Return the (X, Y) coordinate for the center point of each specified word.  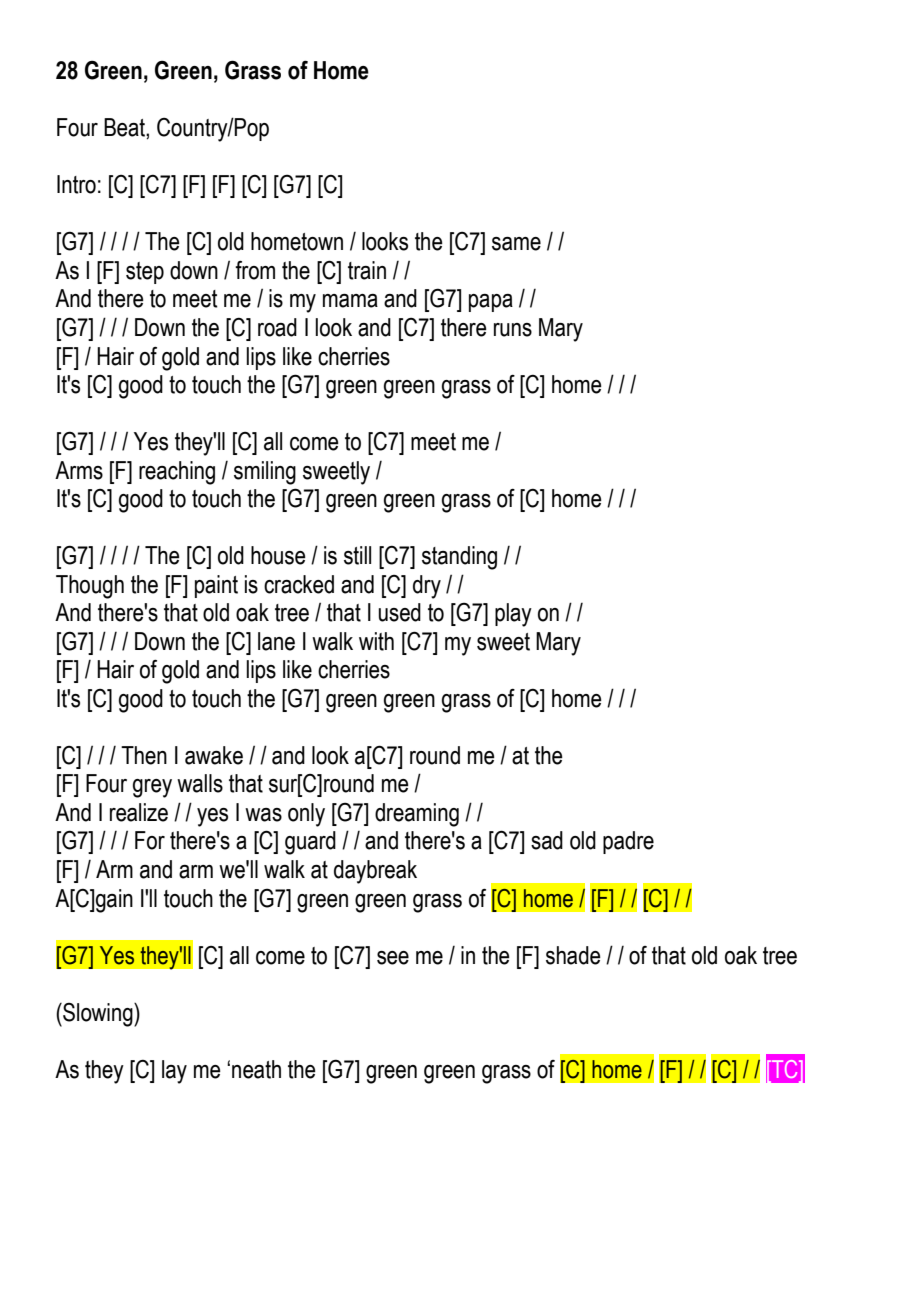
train (367, 270)
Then (144, 755)
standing (459, 558)
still (357, 555)
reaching (177, 473)
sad (547, 840)
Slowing (98, 1015)
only (306, 815)
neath (256, 1069)
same (516, 244)
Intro (76, 184)
